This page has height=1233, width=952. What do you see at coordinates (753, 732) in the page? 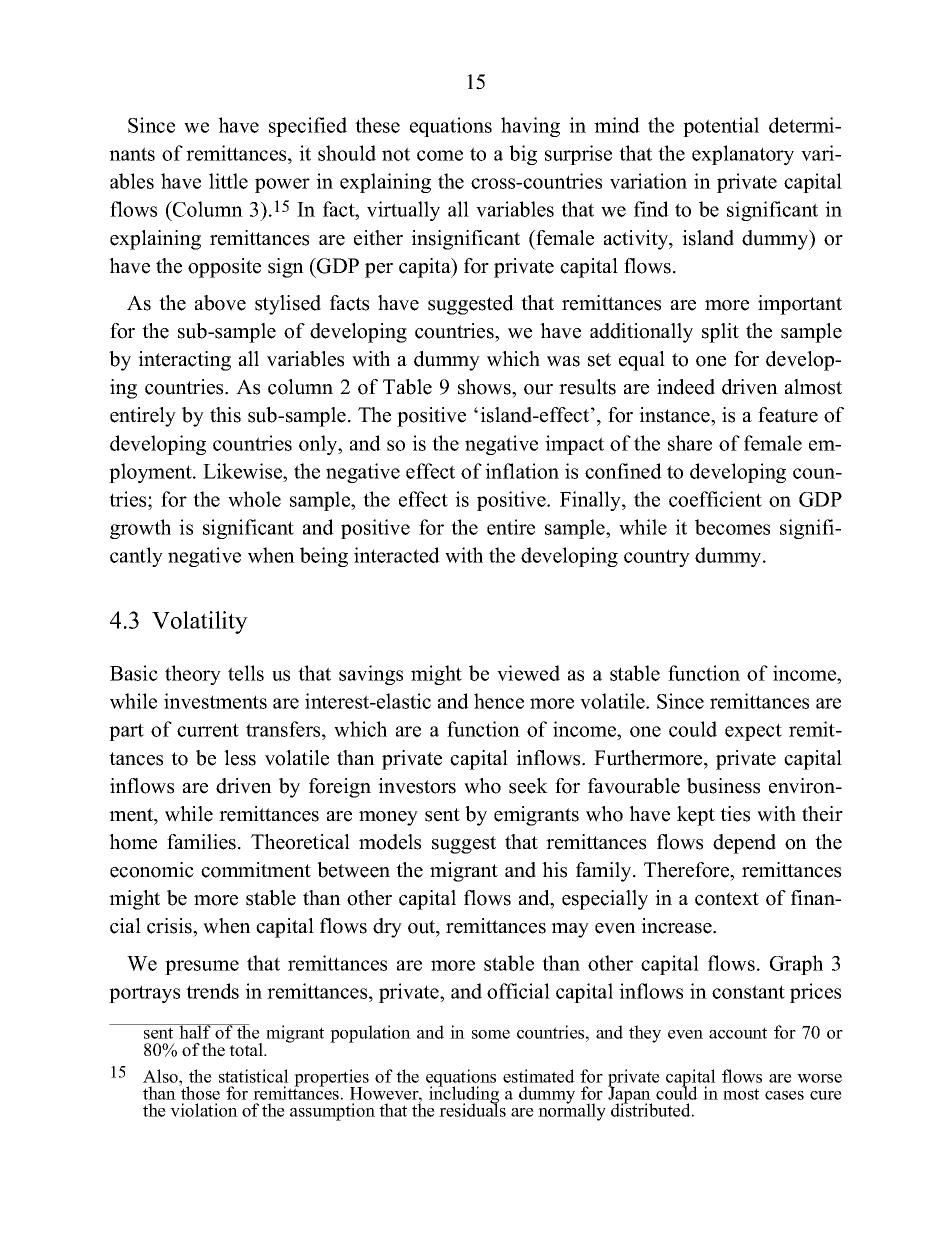
I see `expect` at bounding box center [753, 732].
